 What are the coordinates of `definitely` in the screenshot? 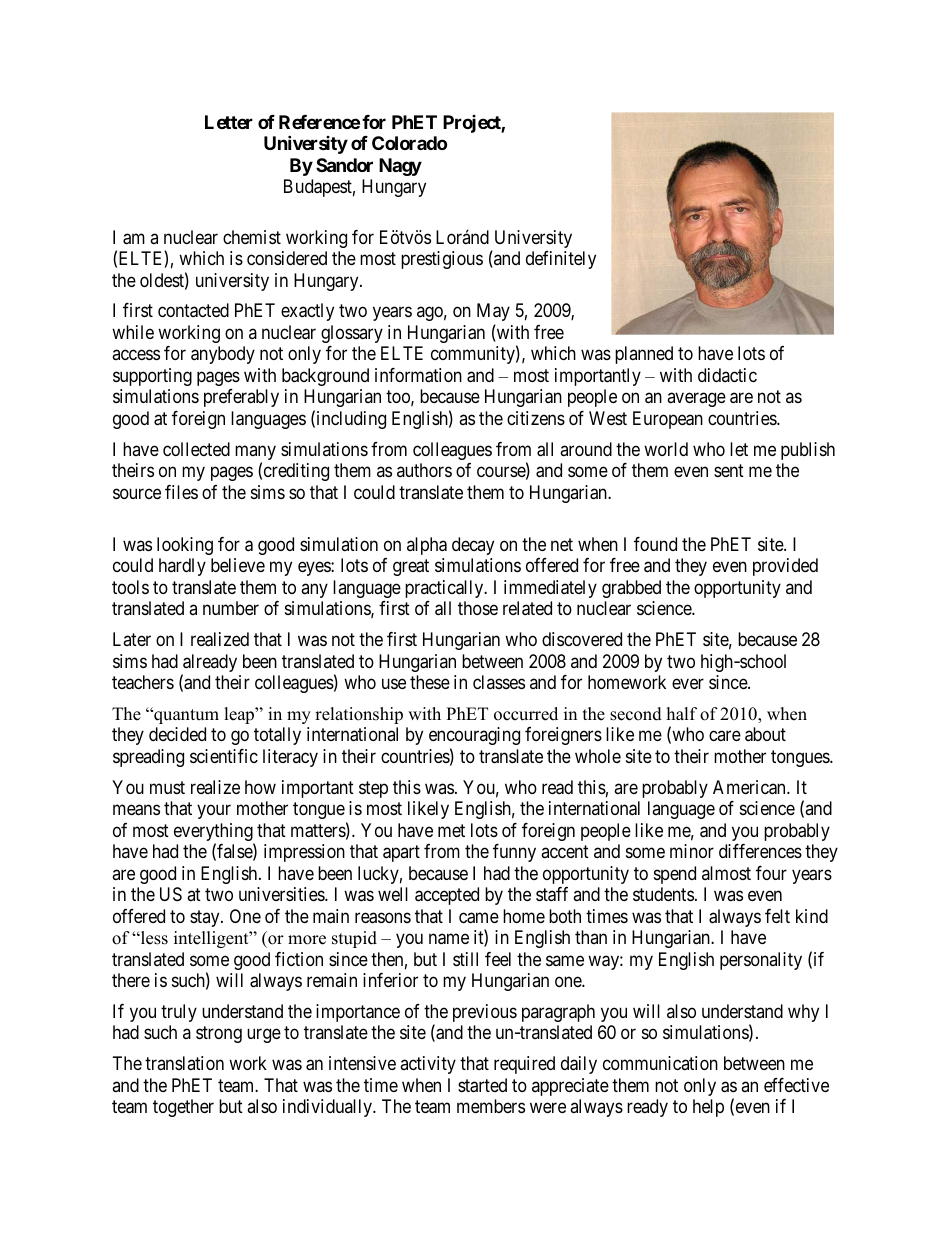 It's located at (561, 260).
